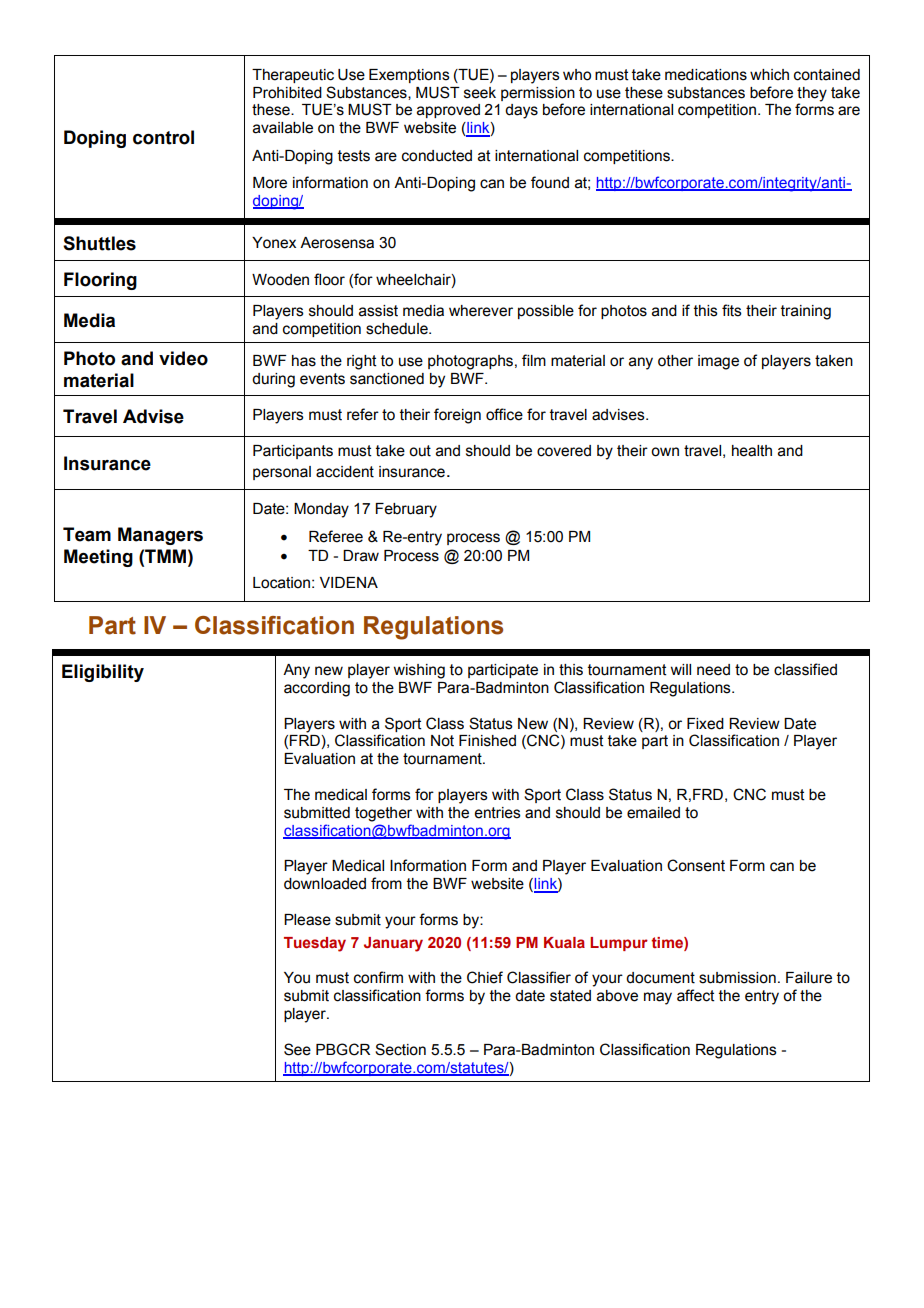 This screenshot has width=924, height=1308. I want to click on need, so click(713, 670).
